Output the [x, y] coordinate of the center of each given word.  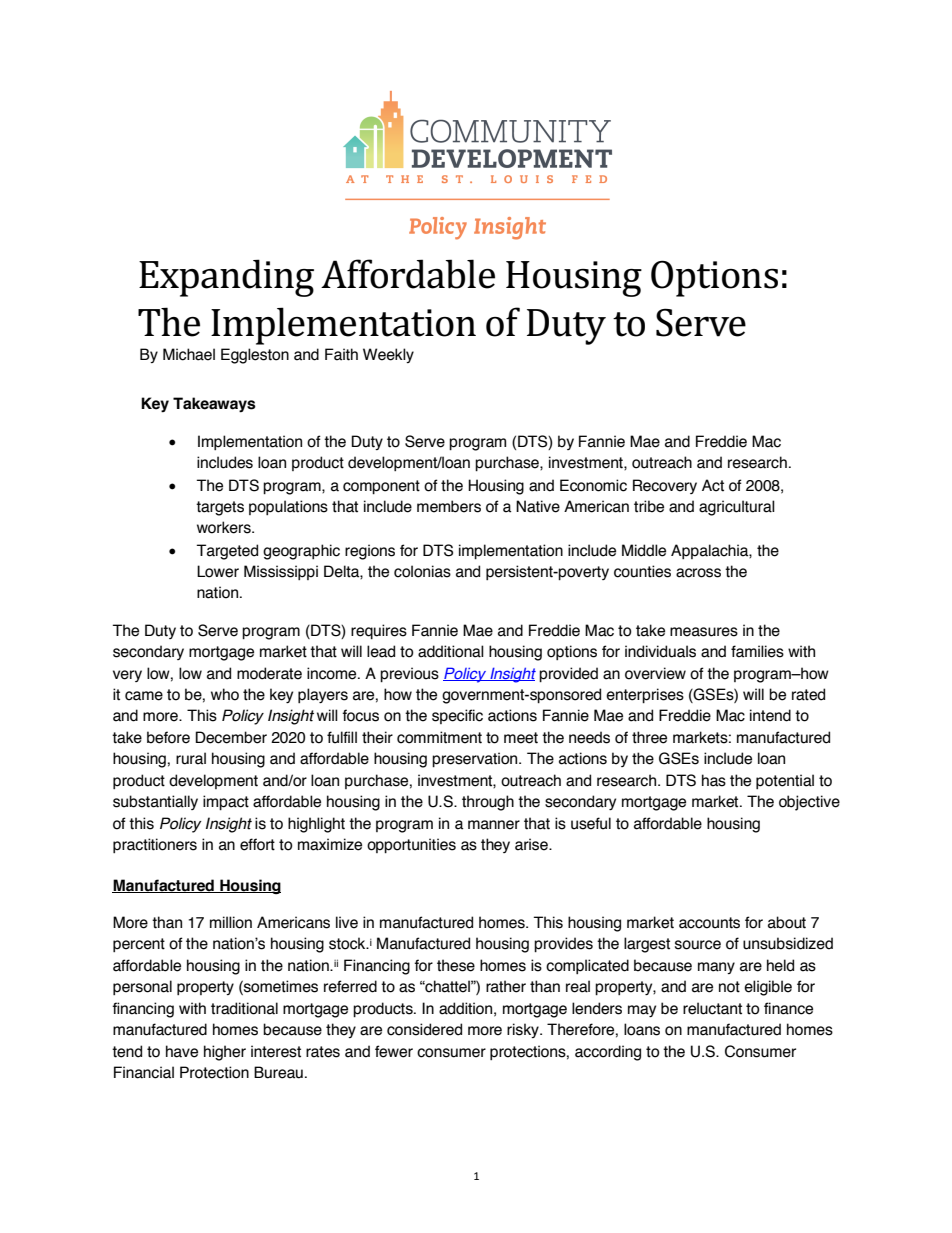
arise [532, 844]
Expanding [226, 278]
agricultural [737, 508]
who [225, 694]
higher [225, 1053]
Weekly [388, 355]
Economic [593, 485]
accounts [709, 923]
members [449, 506]
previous [409, 674]
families [757, 651]
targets [220, 508]
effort [257, 844]
